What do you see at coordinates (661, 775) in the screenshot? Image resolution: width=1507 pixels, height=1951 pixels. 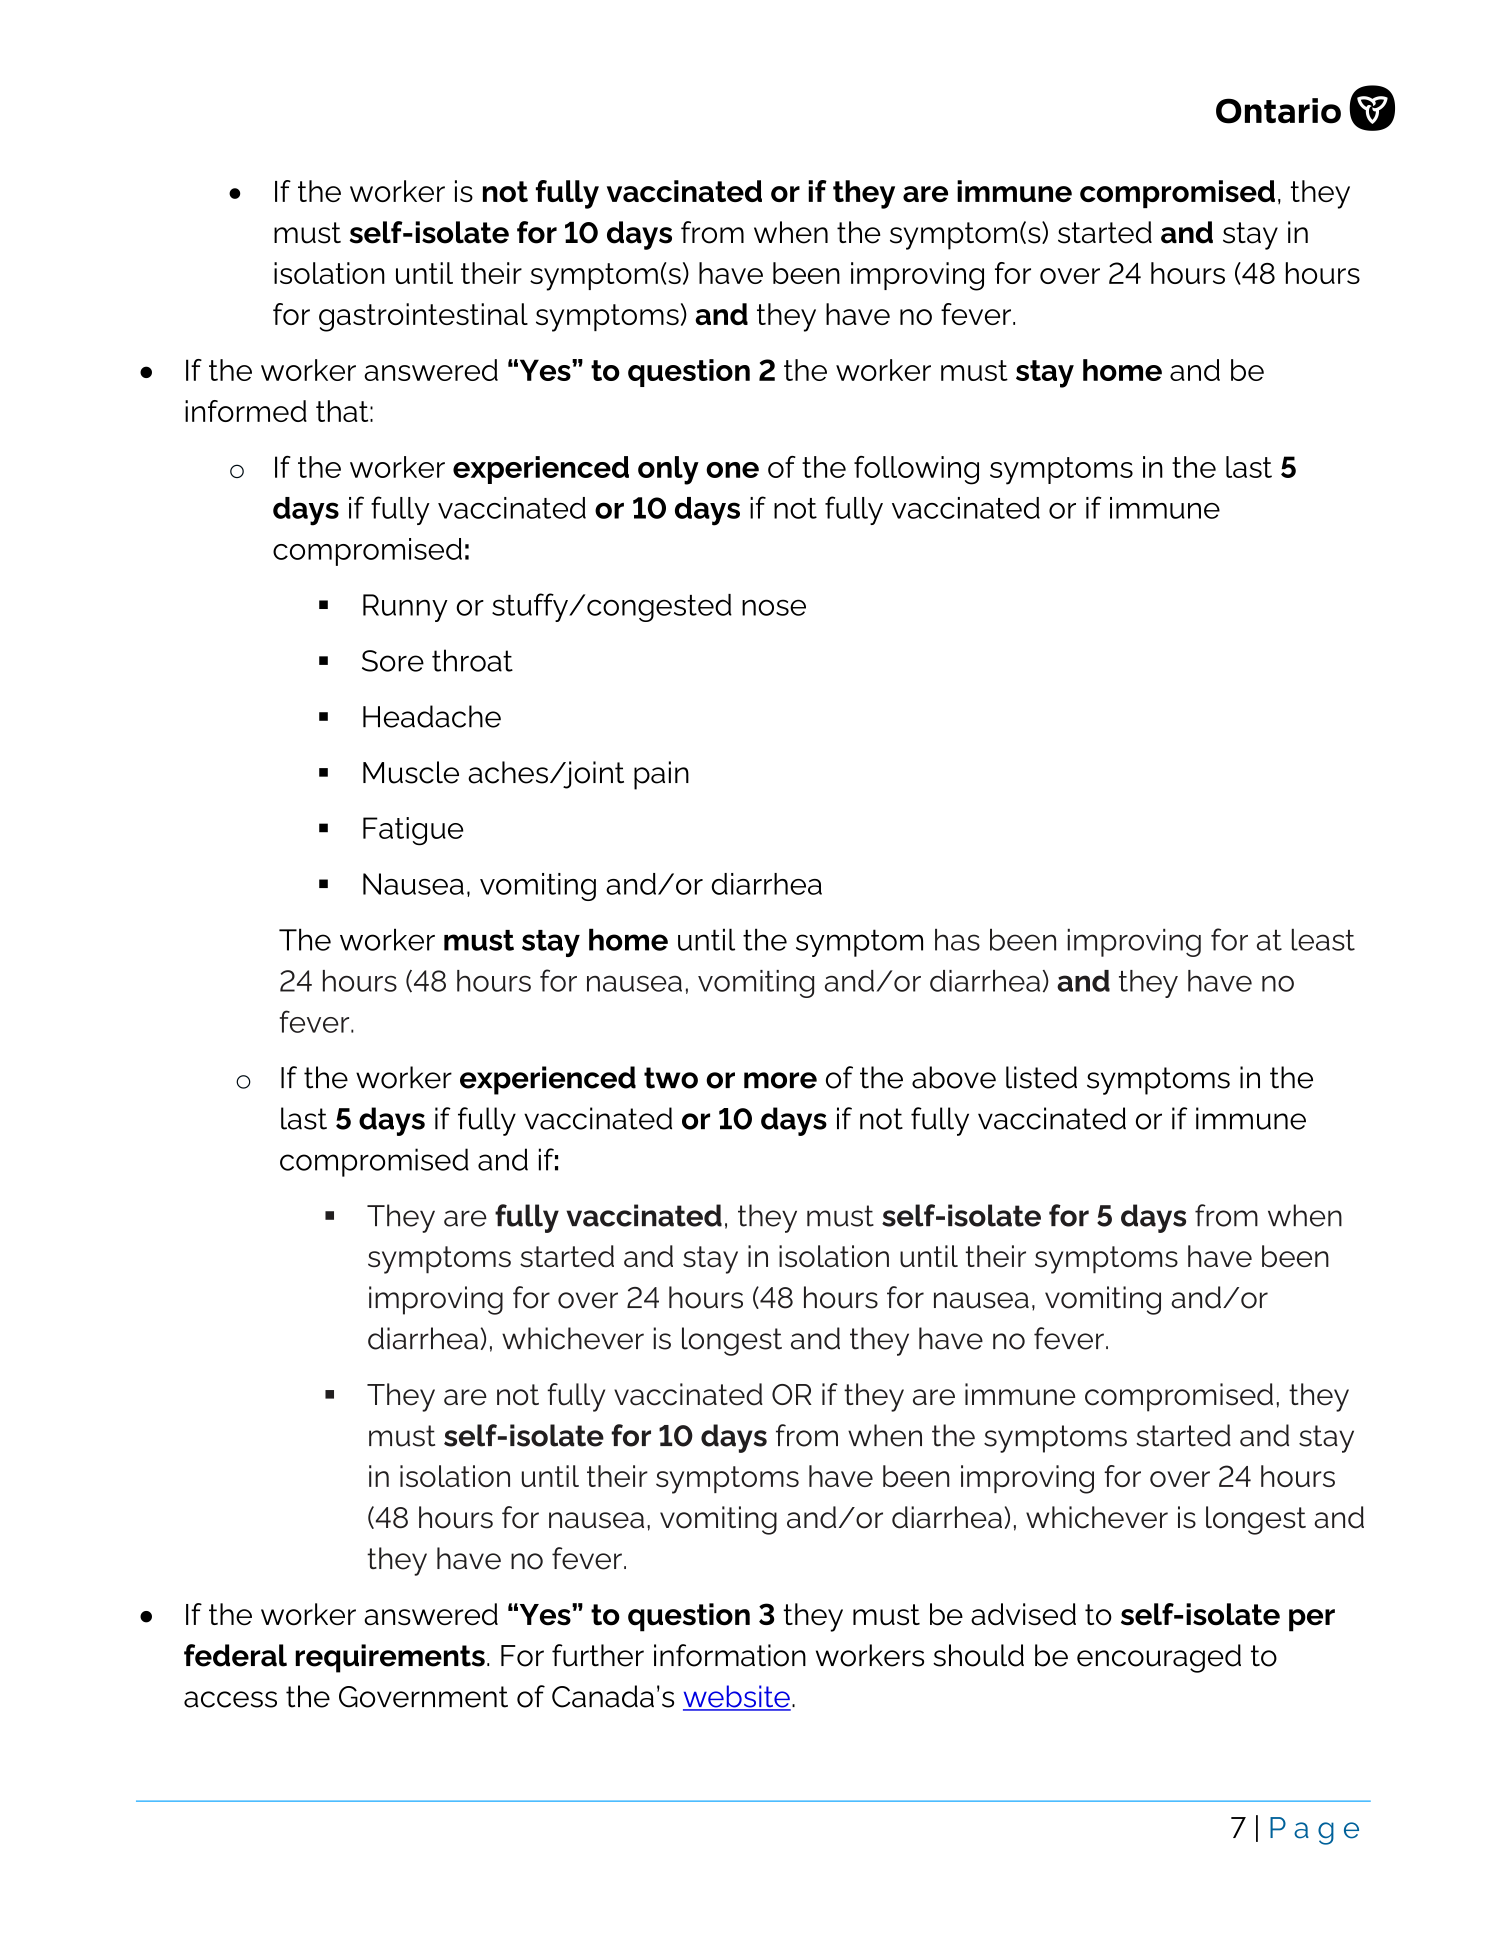 I see `pain` at bounding box center [661, 775].
